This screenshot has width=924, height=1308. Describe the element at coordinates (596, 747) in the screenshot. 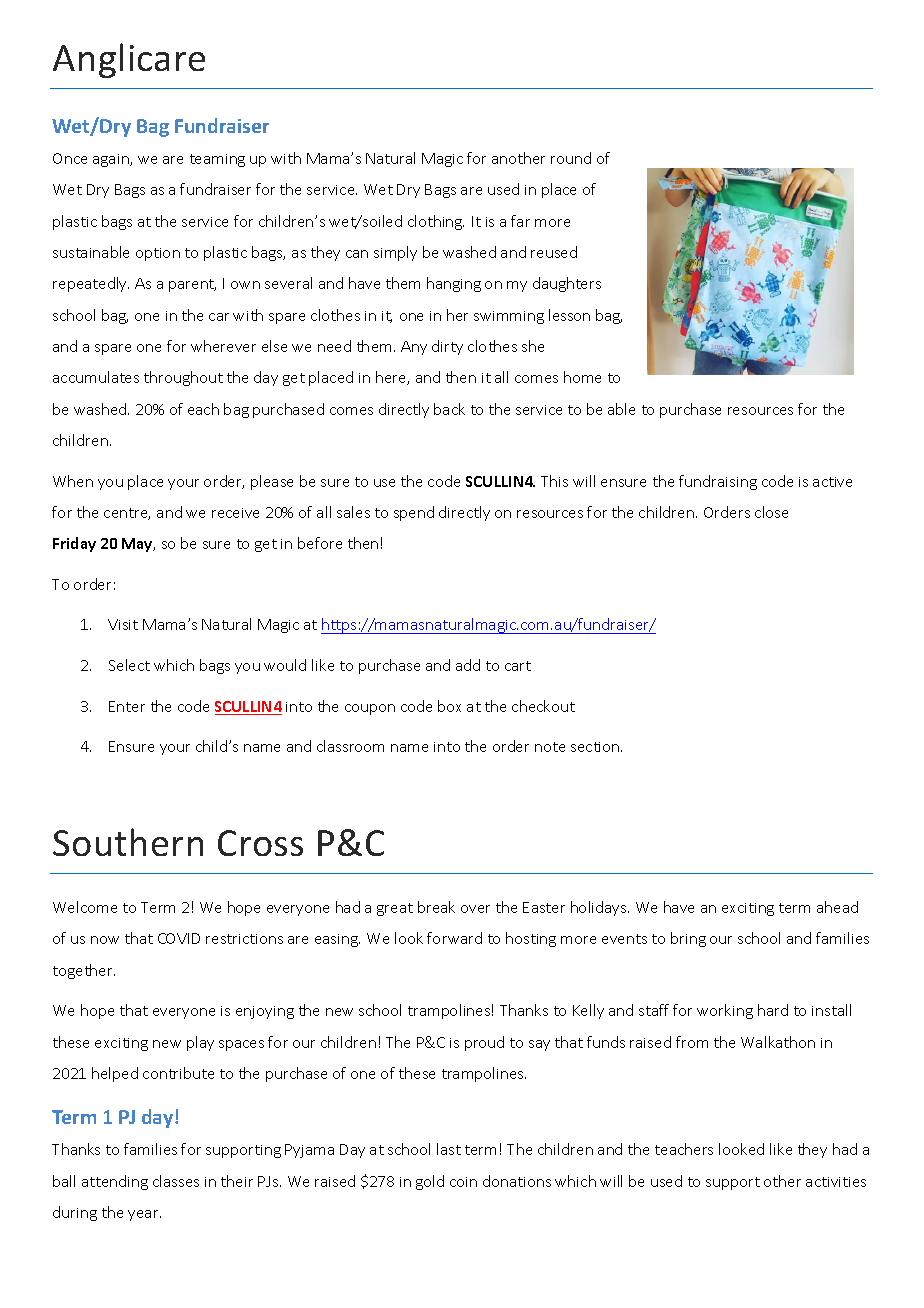

I see `section` at that location.
